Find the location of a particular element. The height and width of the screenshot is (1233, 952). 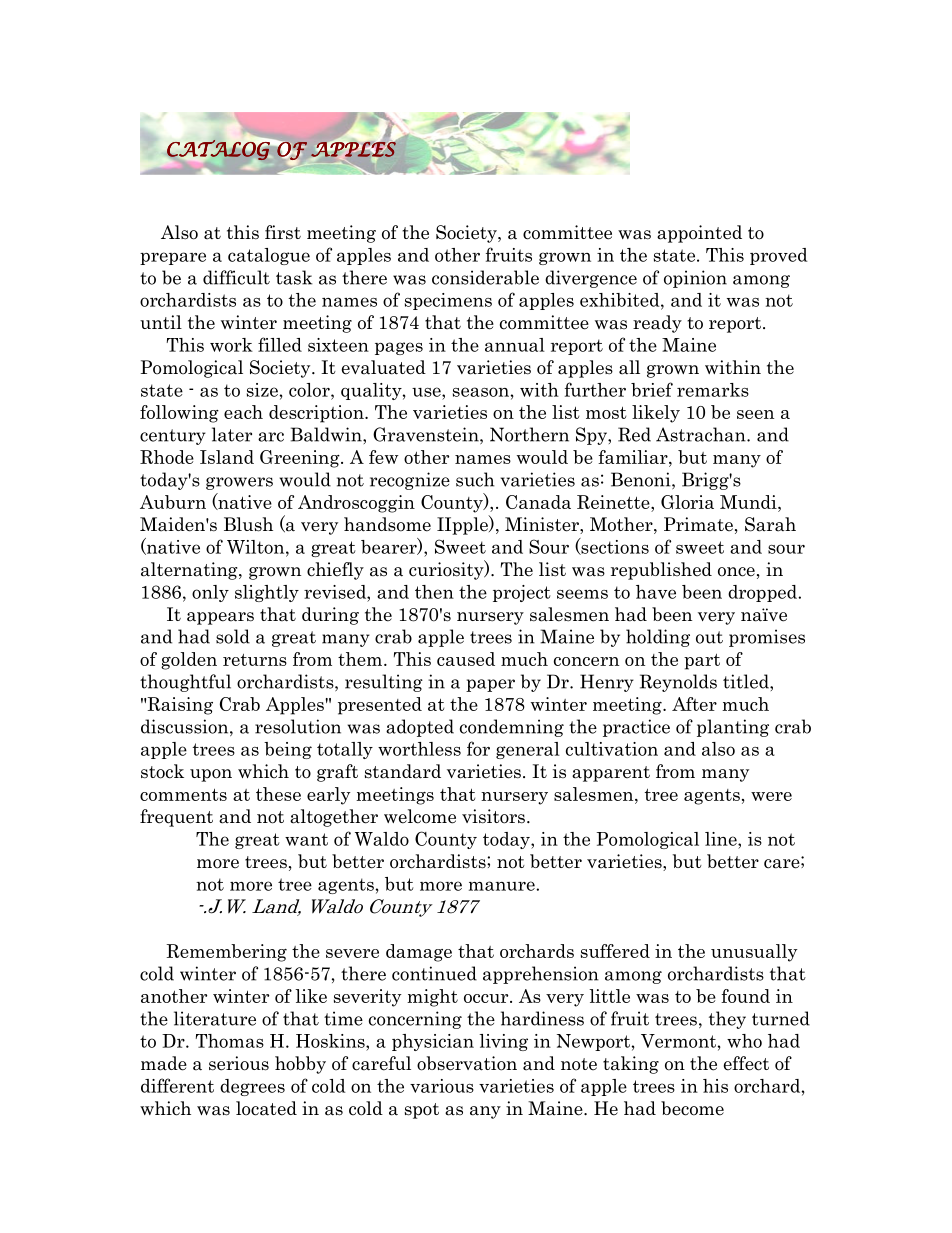

unusually is located at coordinates (754, 953).
